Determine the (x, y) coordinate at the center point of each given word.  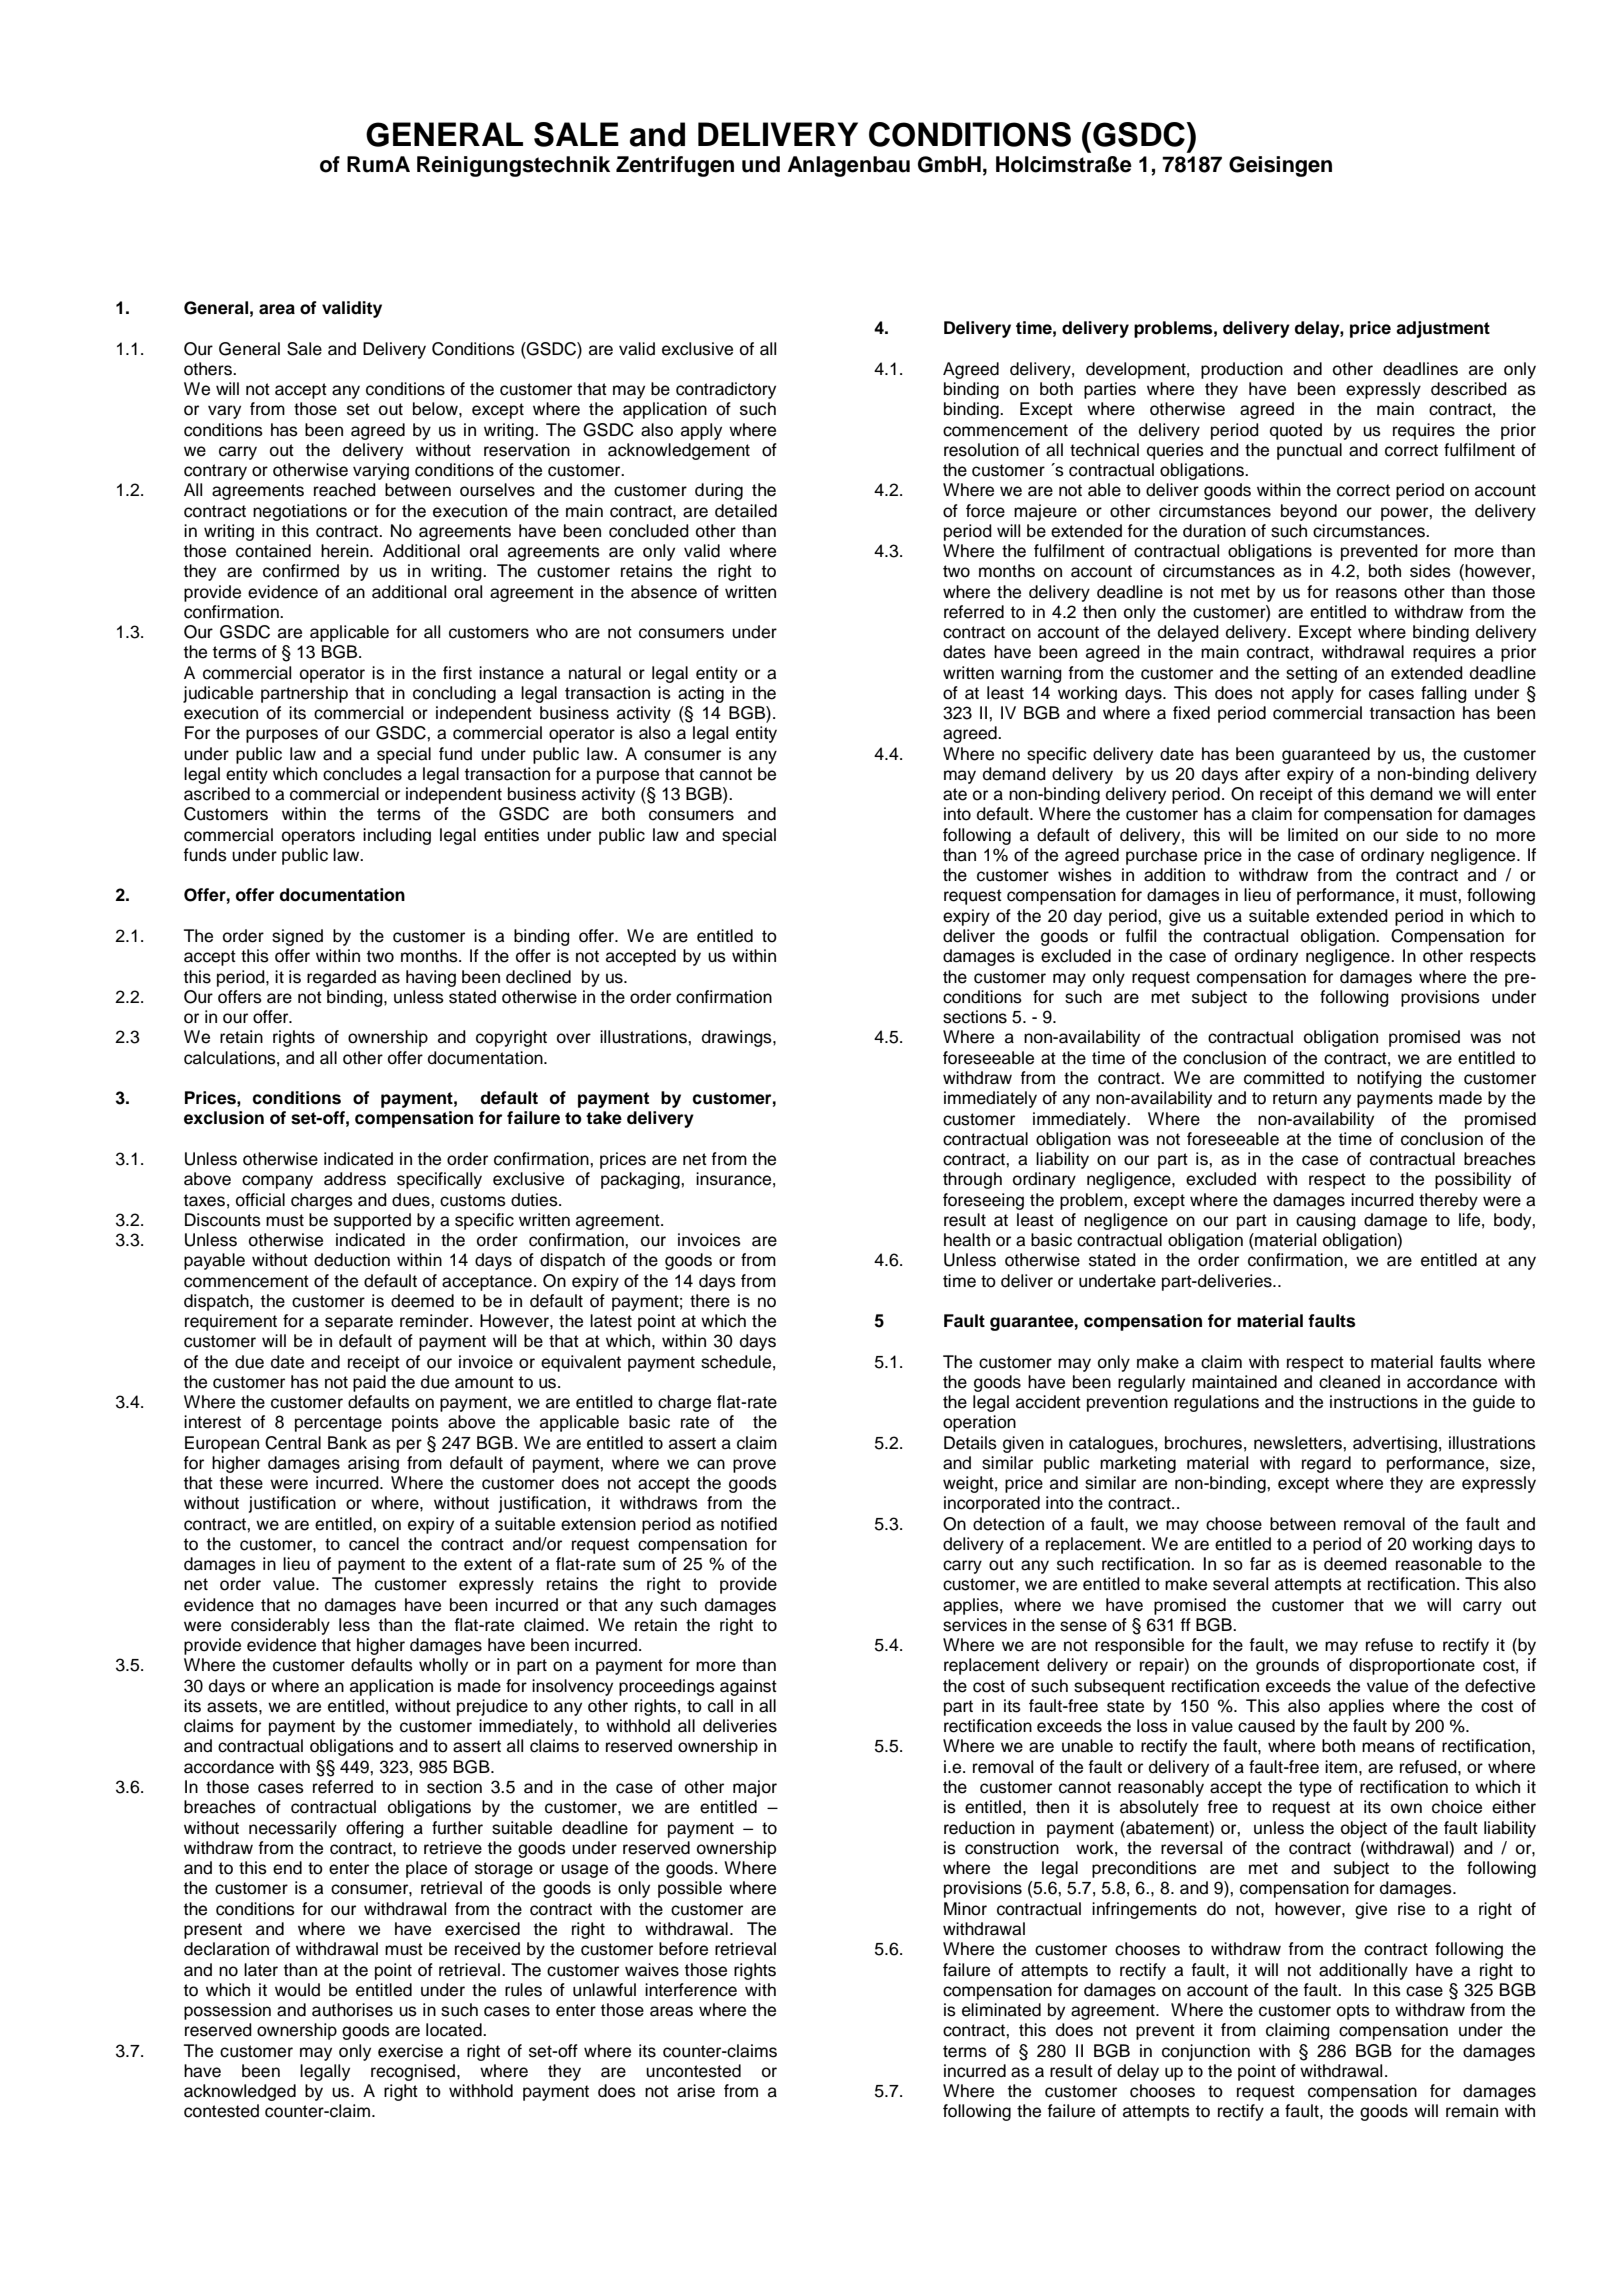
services (975, 1625)
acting (701, 694)
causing (1326, 1221)
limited (1313, 835)
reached (345, 490)
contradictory (726, 390)
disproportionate (1412, 1666)
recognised (414, 2072)
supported (372, 1221)
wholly (443, 1666)
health (967, 1240)
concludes (362, 774)
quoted (1296, 431)
